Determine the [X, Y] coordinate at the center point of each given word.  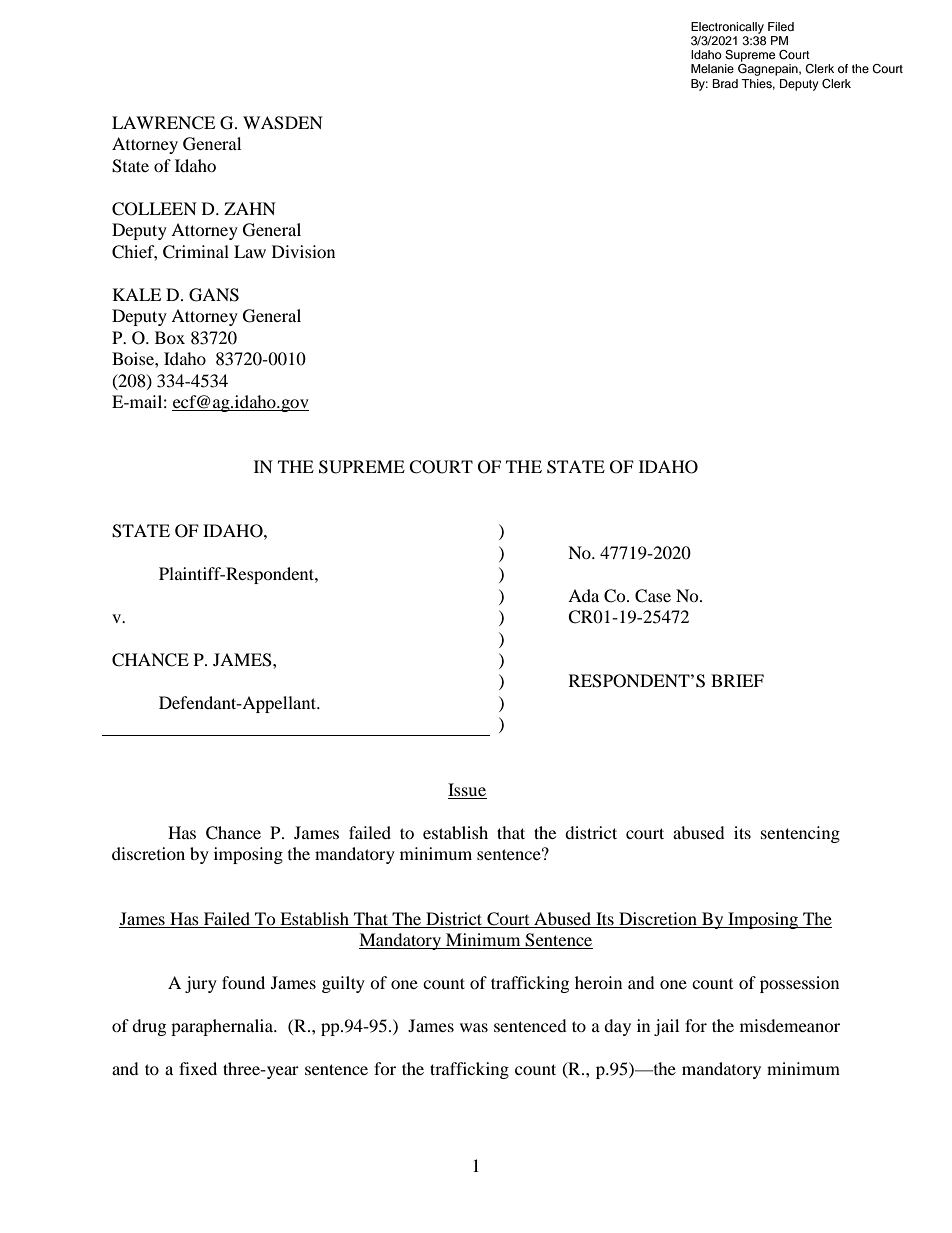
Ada [583, 595]
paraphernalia [223, 1027]
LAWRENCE [163, 123]
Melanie [712, 68]
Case [653, 596]
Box [170, 337]
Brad [725, 83]
